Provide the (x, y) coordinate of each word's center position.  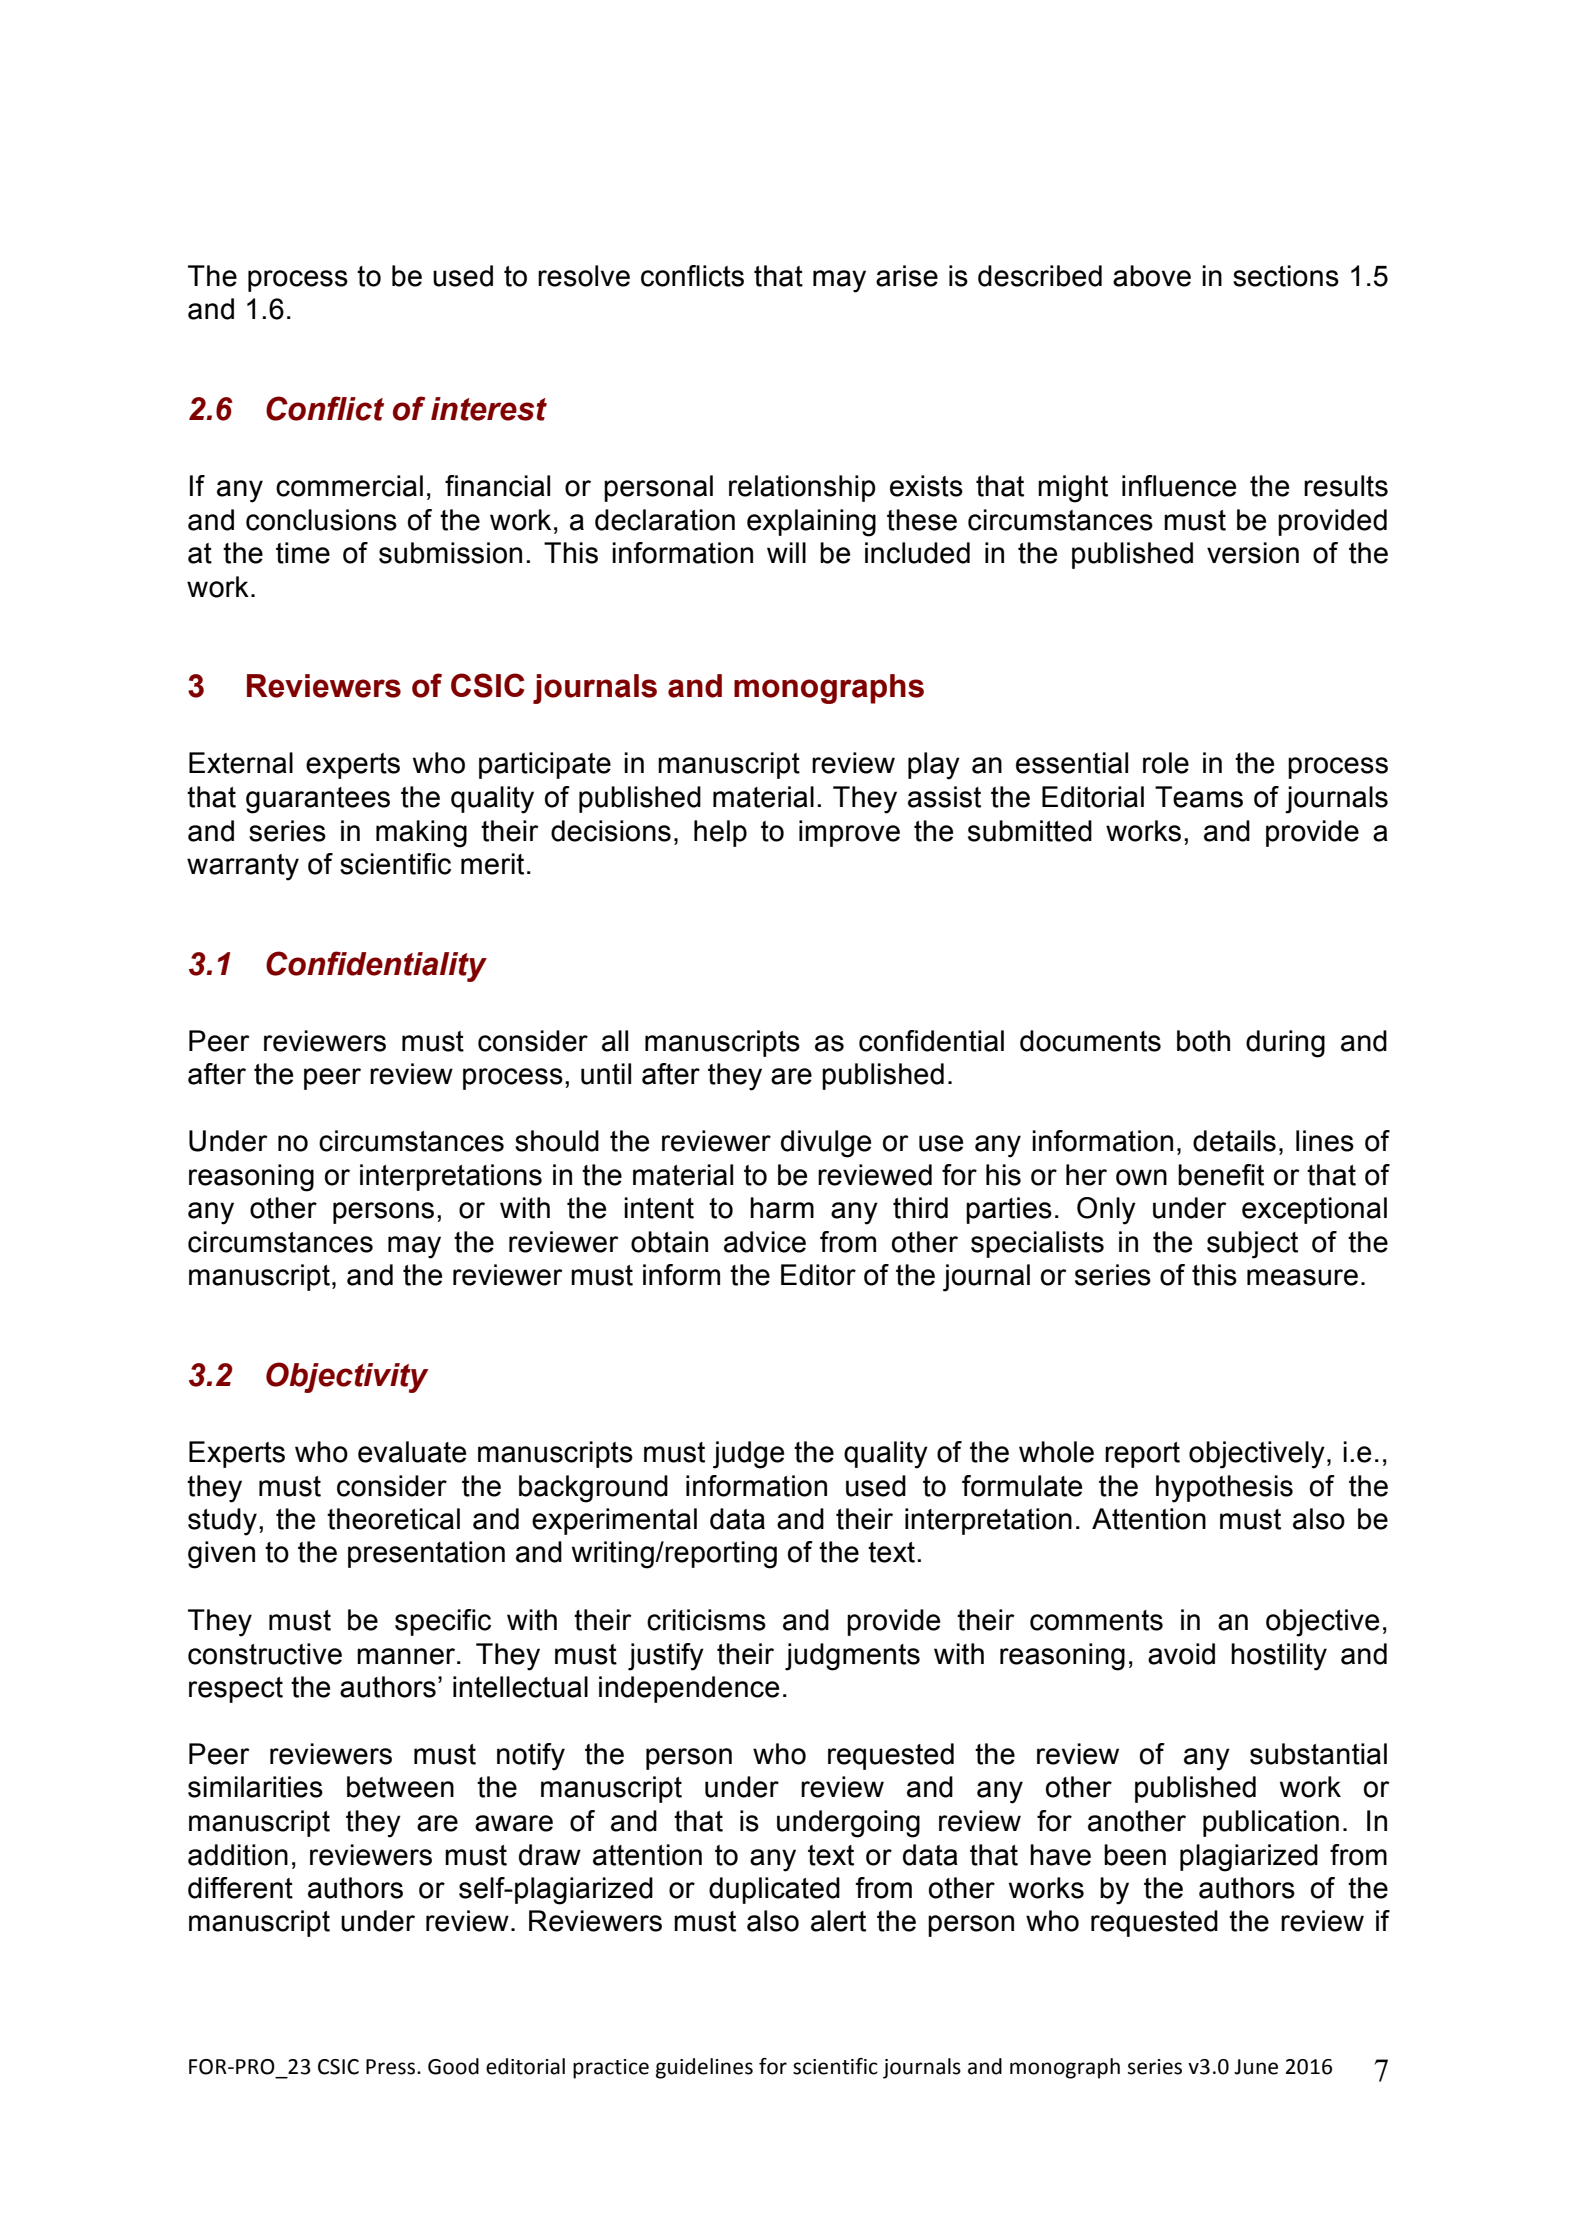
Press (392, 2067)
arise (907, 276)
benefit (1221, 1175)
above (1152, 276)
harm (782, 1208)
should (557, 1141)
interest (489, 409)
